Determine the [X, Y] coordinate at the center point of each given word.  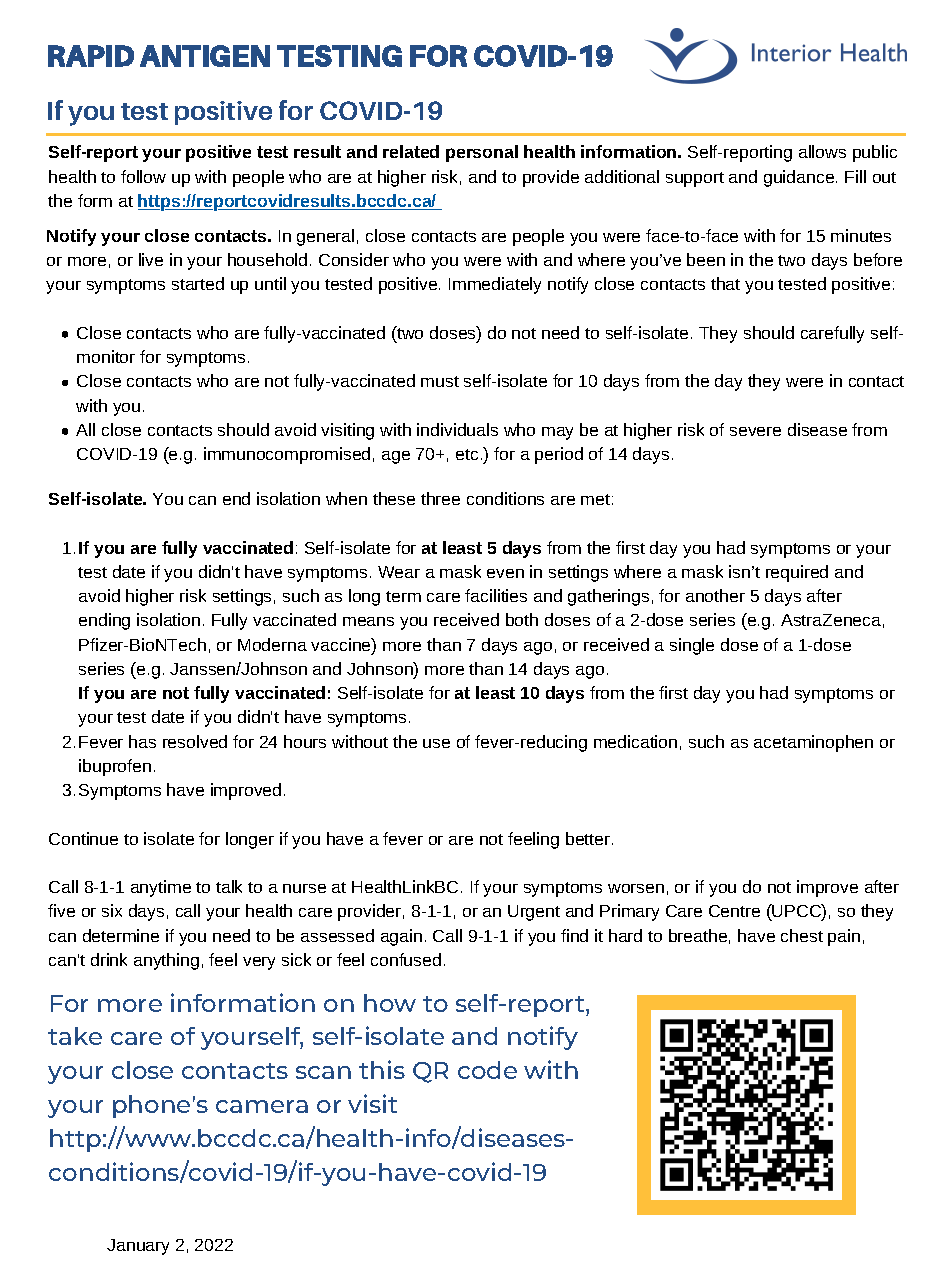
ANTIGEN [205, 56]
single [692, 646]
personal [482, 153]
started [198, 283]
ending [104, 621]
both [522, 619]
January [138, 1247]
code [487, 1070]
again [401, 937]
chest [802, 935]
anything [166, 961]
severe [755, 431]
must [440, 381]
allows [822, 151]
